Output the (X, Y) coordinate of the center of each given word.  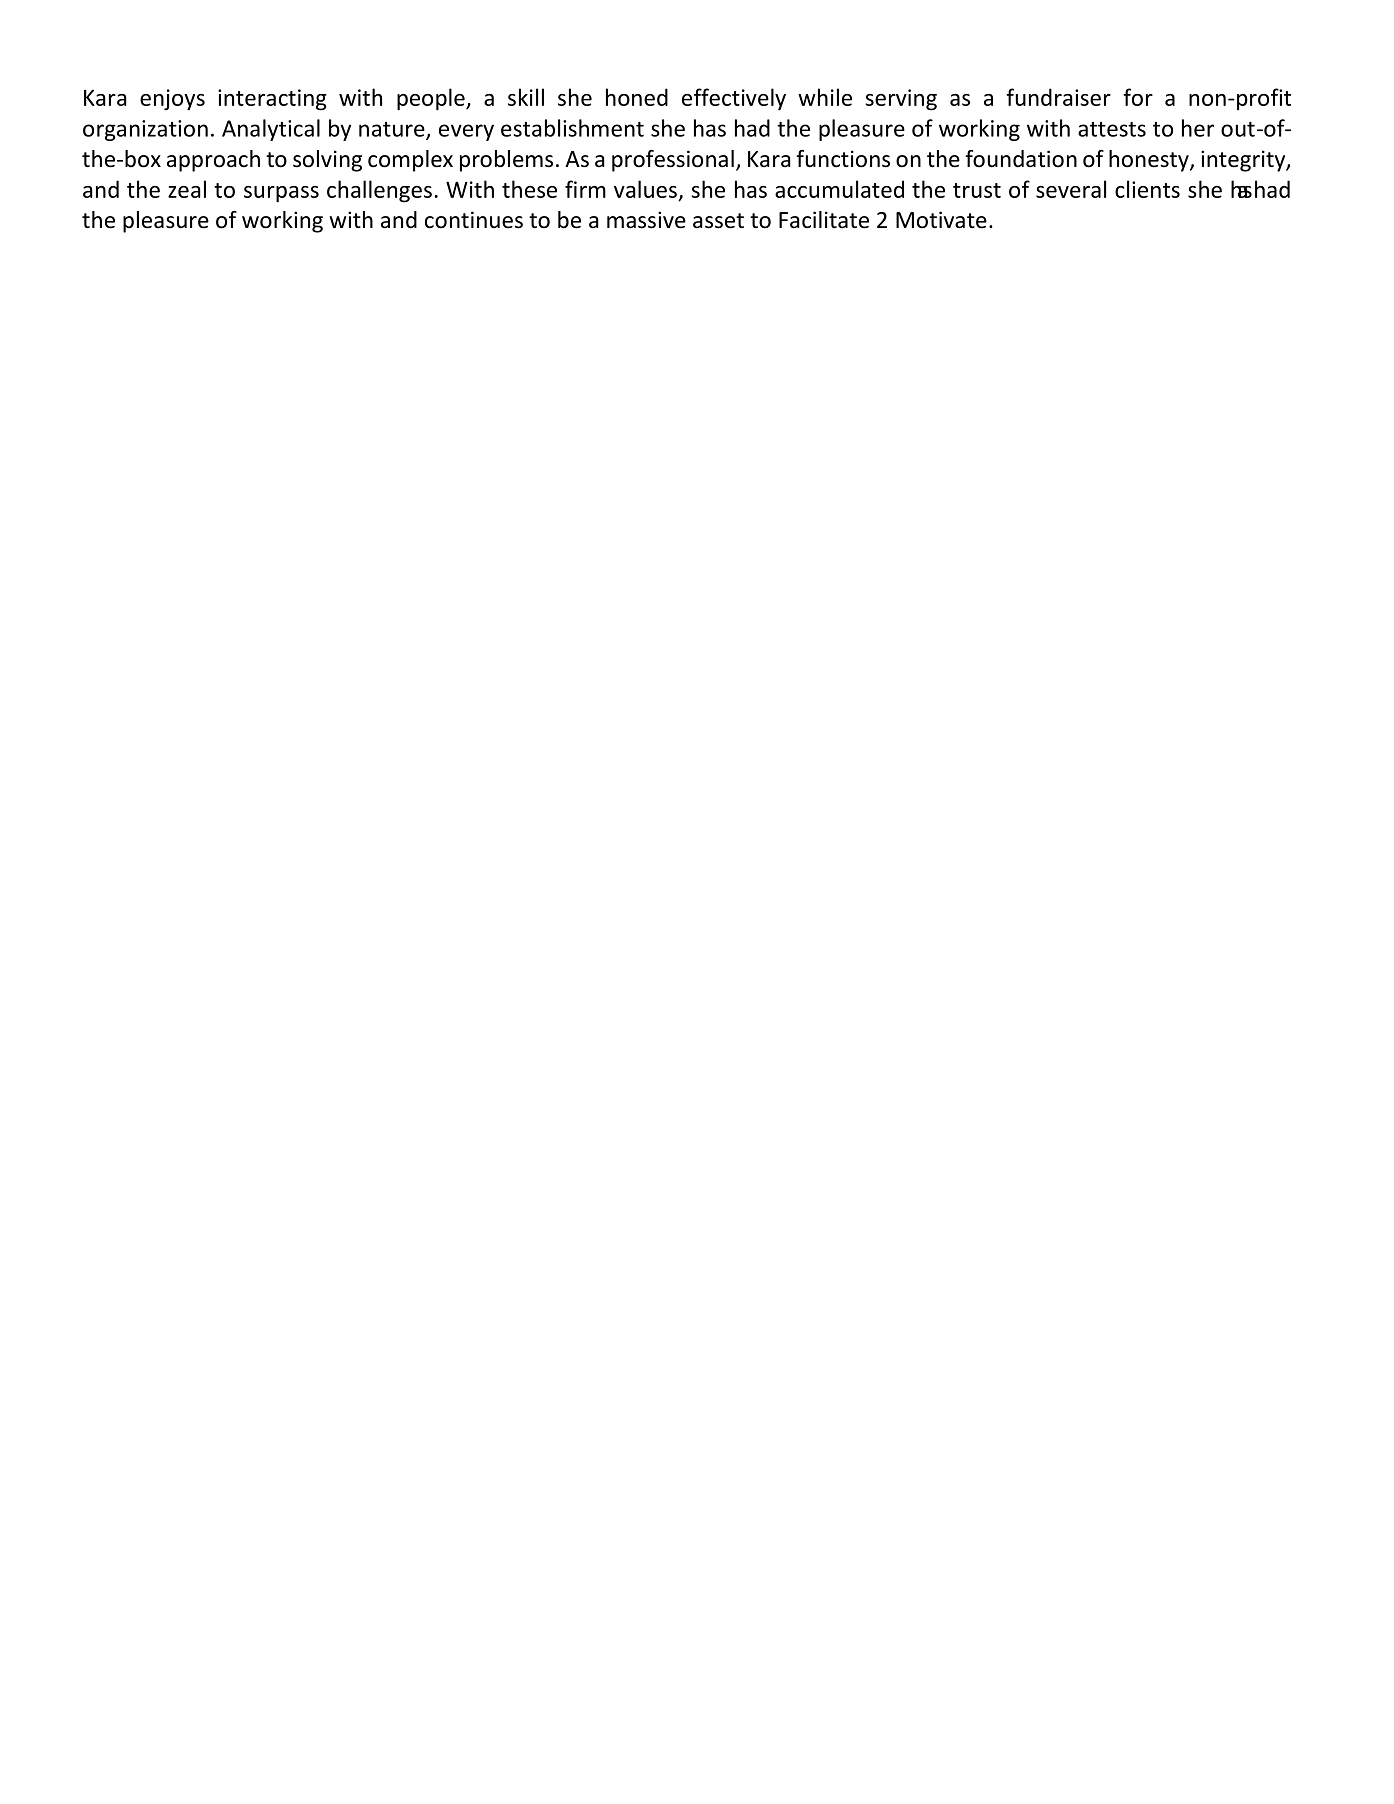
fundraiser (1058, 97)
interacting (272, 100)
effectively (734, 99)
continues (474, 220)
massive (646, 220)
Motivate (941, 220)
